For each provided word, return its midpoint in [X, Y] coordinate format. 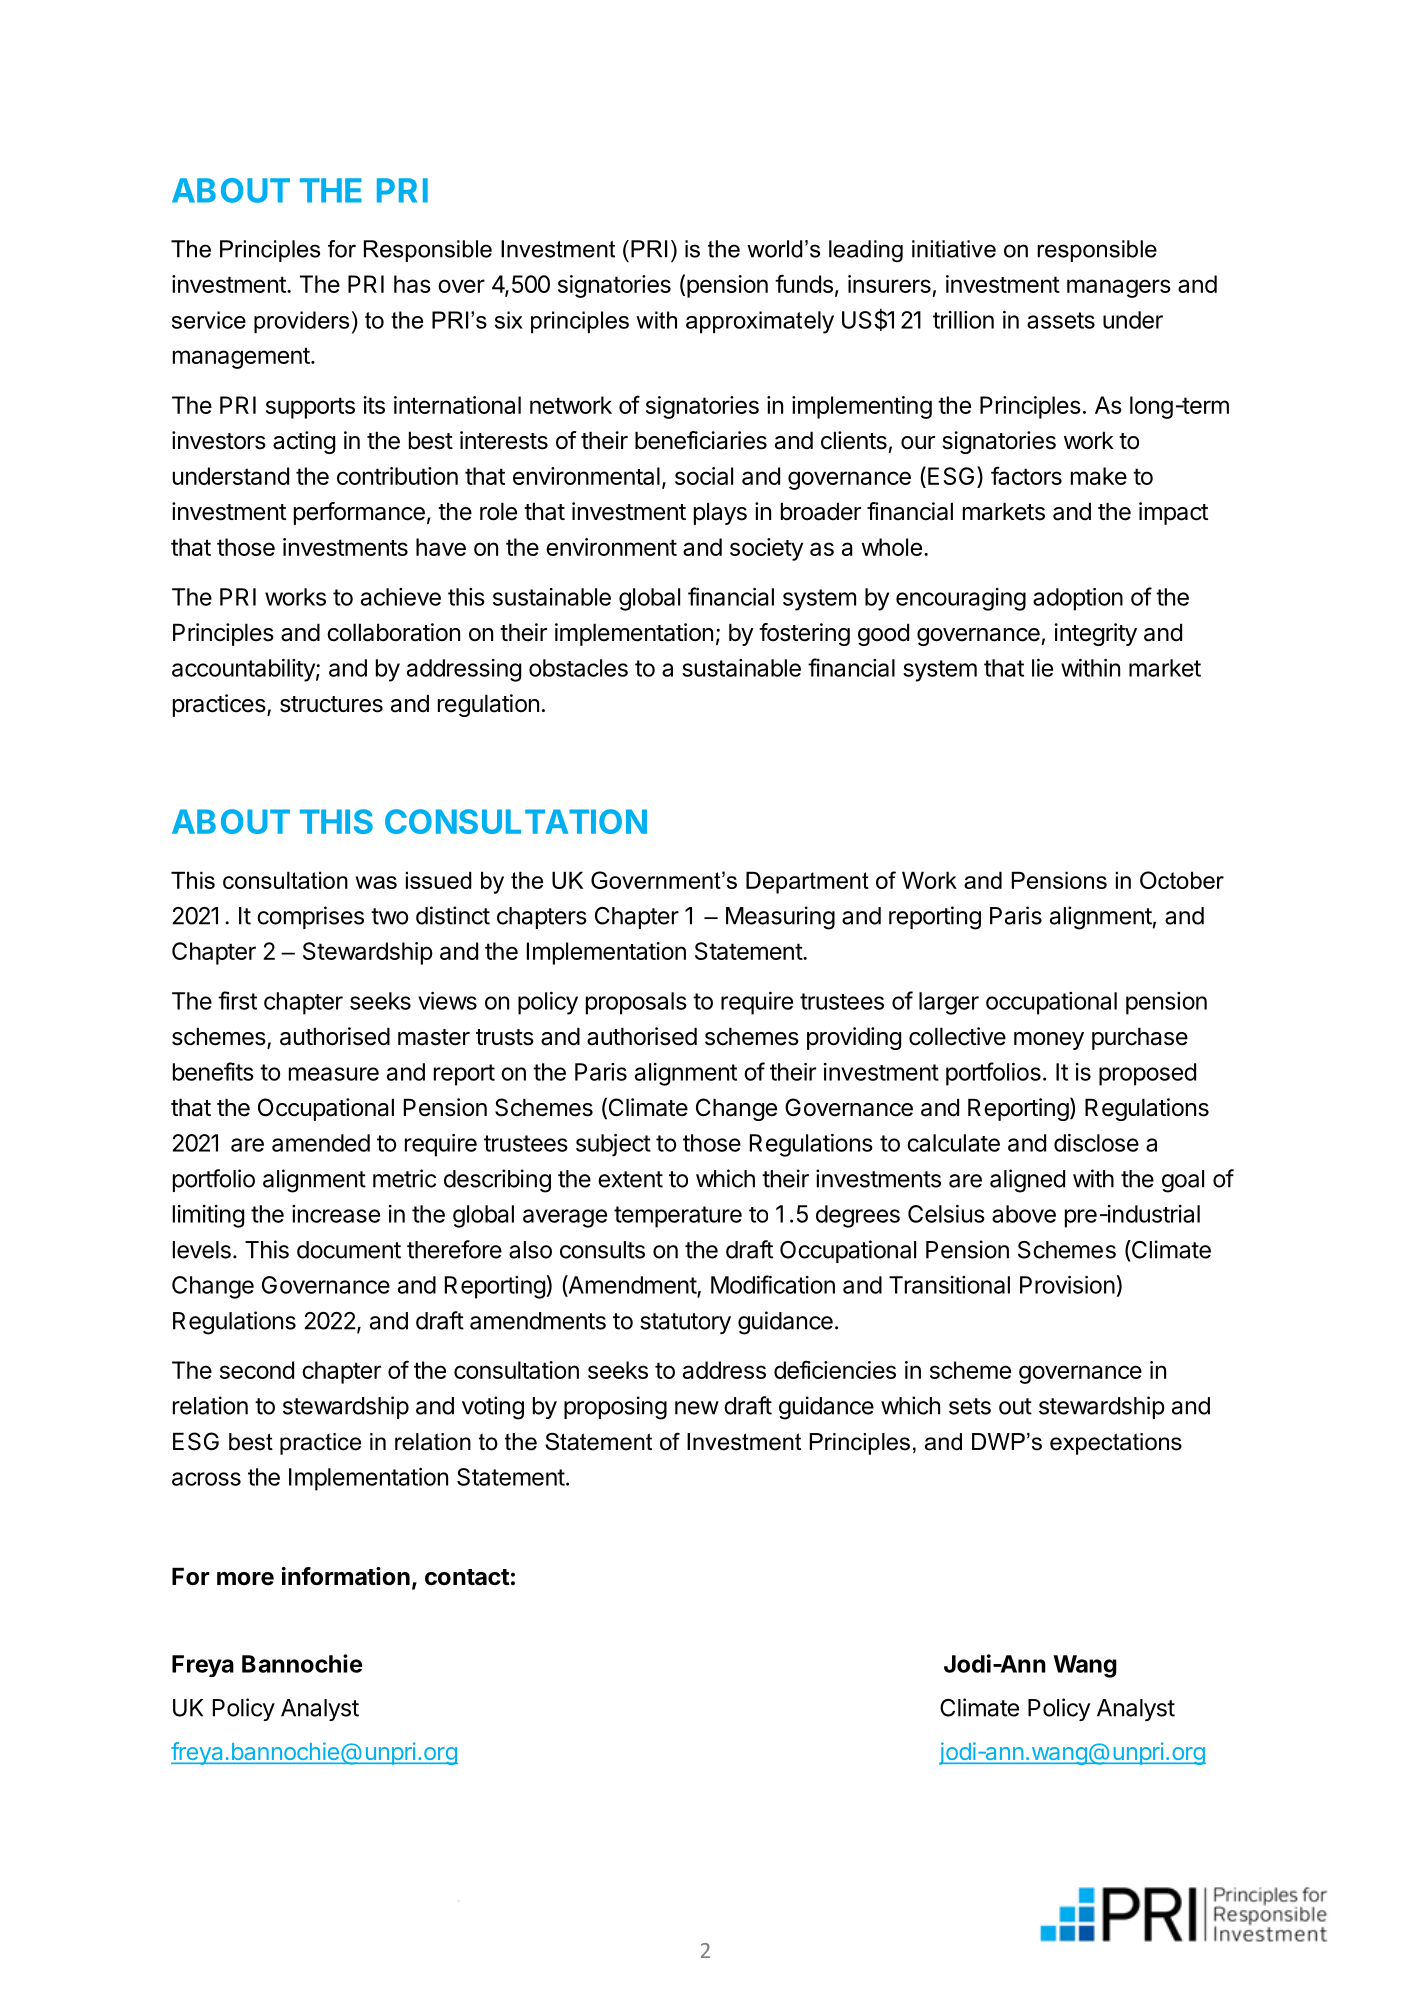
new [697, 1408]
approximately [760, 322]
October [1182, 880]
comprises [310, 917]
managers [1119, 288]
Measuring [780, 918]
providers [301, 322]
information [346, 1576]
